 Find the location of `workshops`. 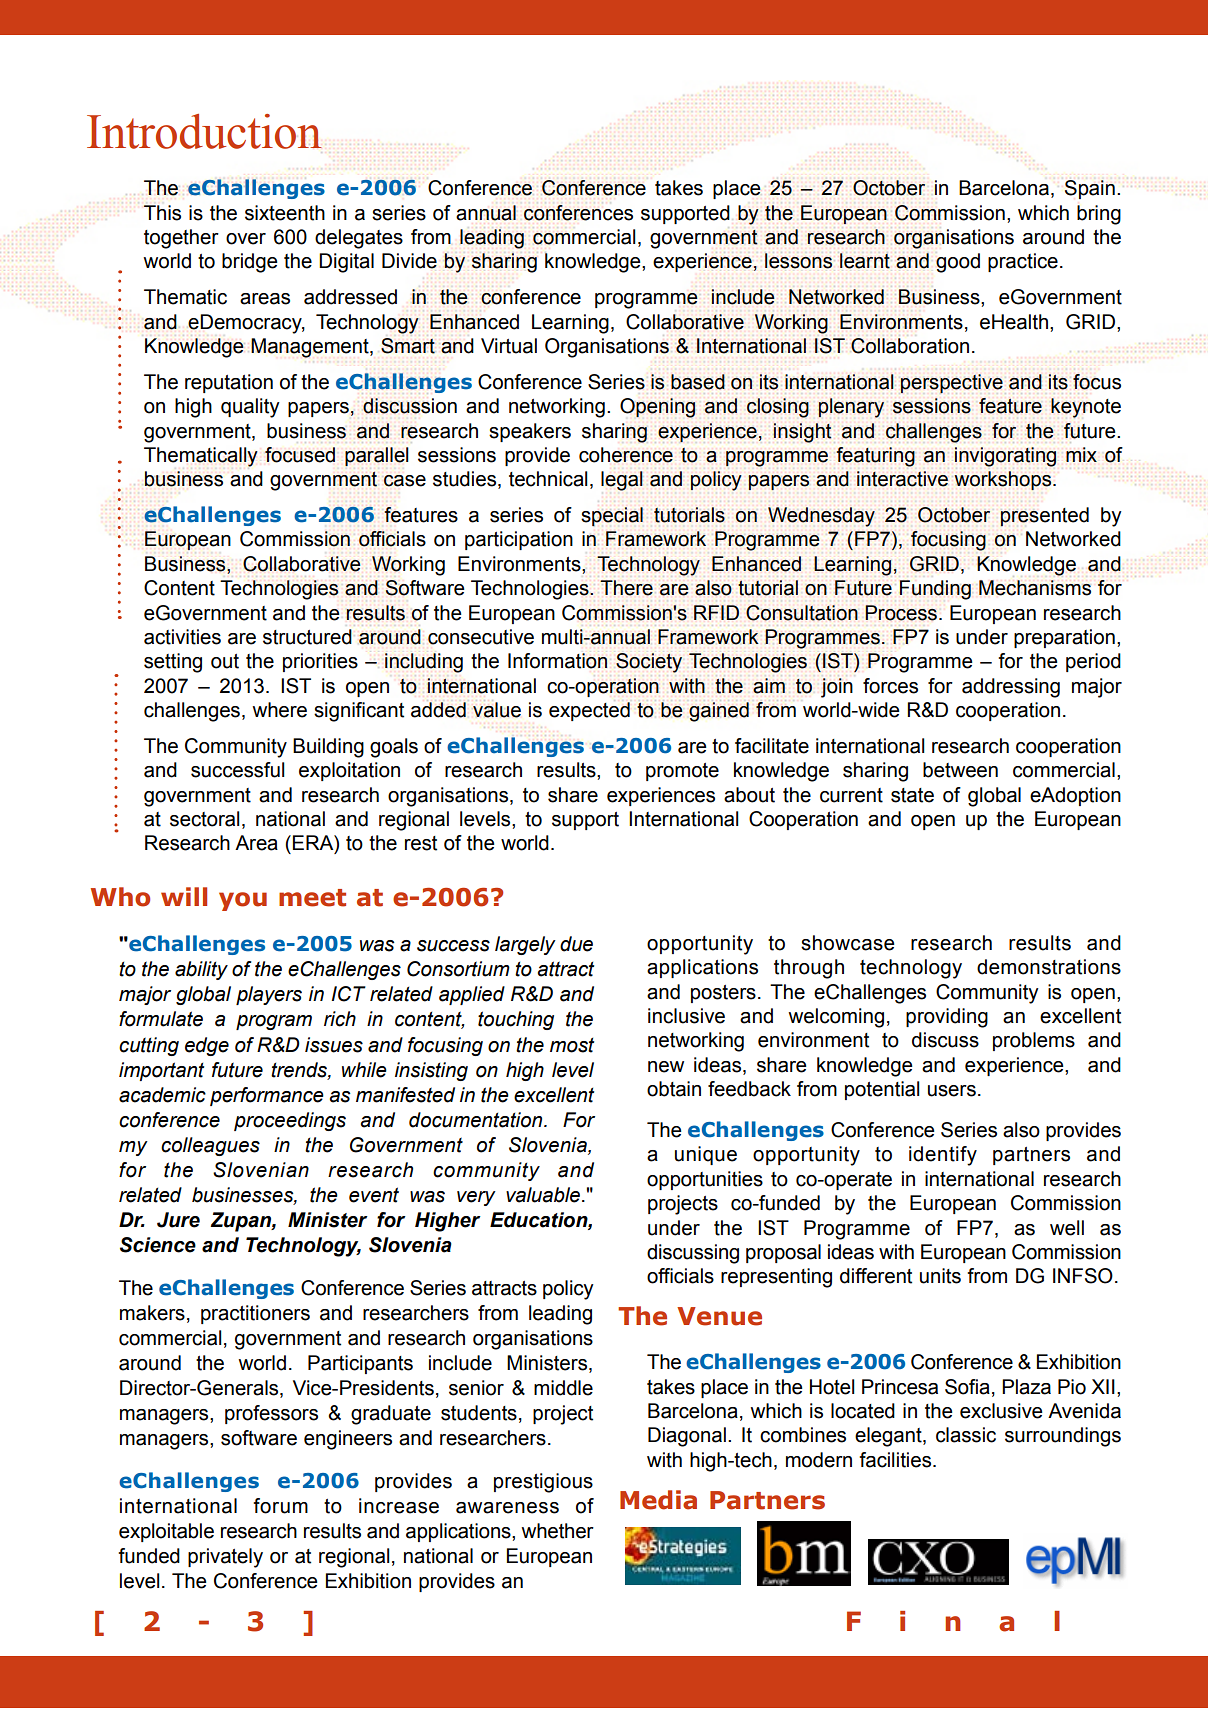

workshops is located at coordinates (1004, 480).
